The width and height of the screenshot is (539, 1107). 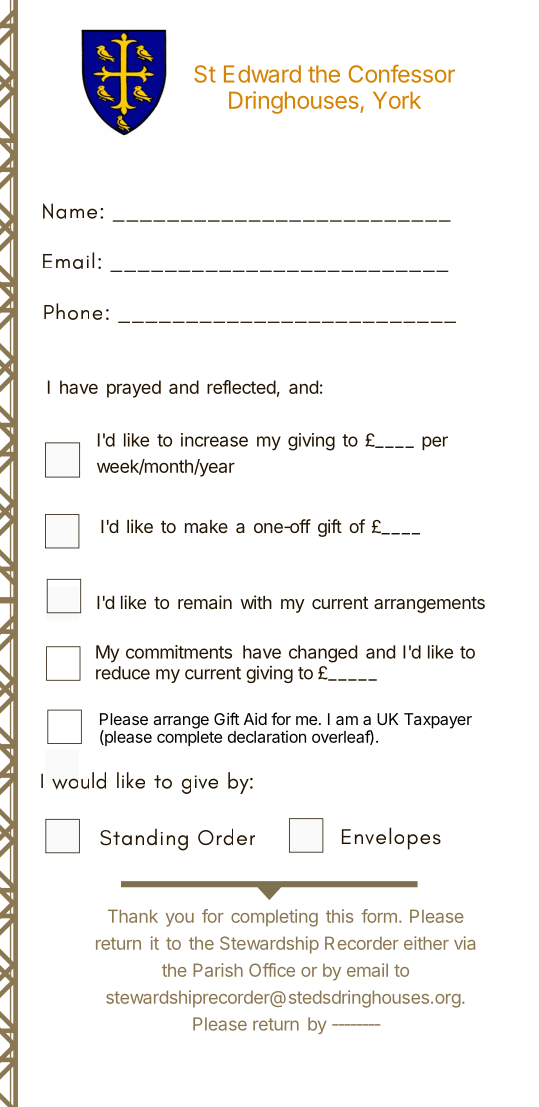 What do you see at coordinates (262, 74) in the screenshot?
I see `Edward` at bounding box center [262, 74].
